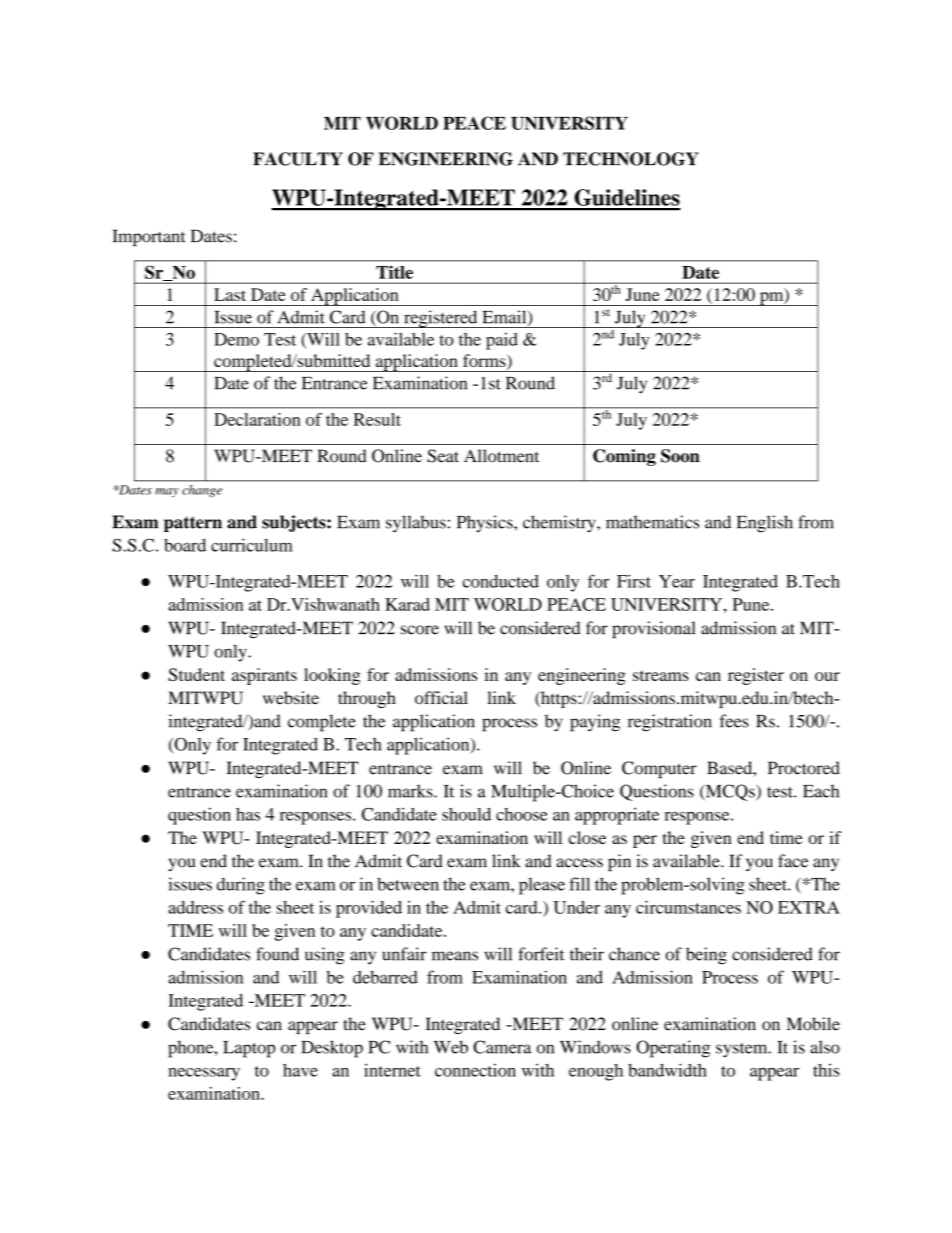  What do you see at coordinates (394, 272) in the screenshot?
I see `Title` at bounding box center [394, 272].
